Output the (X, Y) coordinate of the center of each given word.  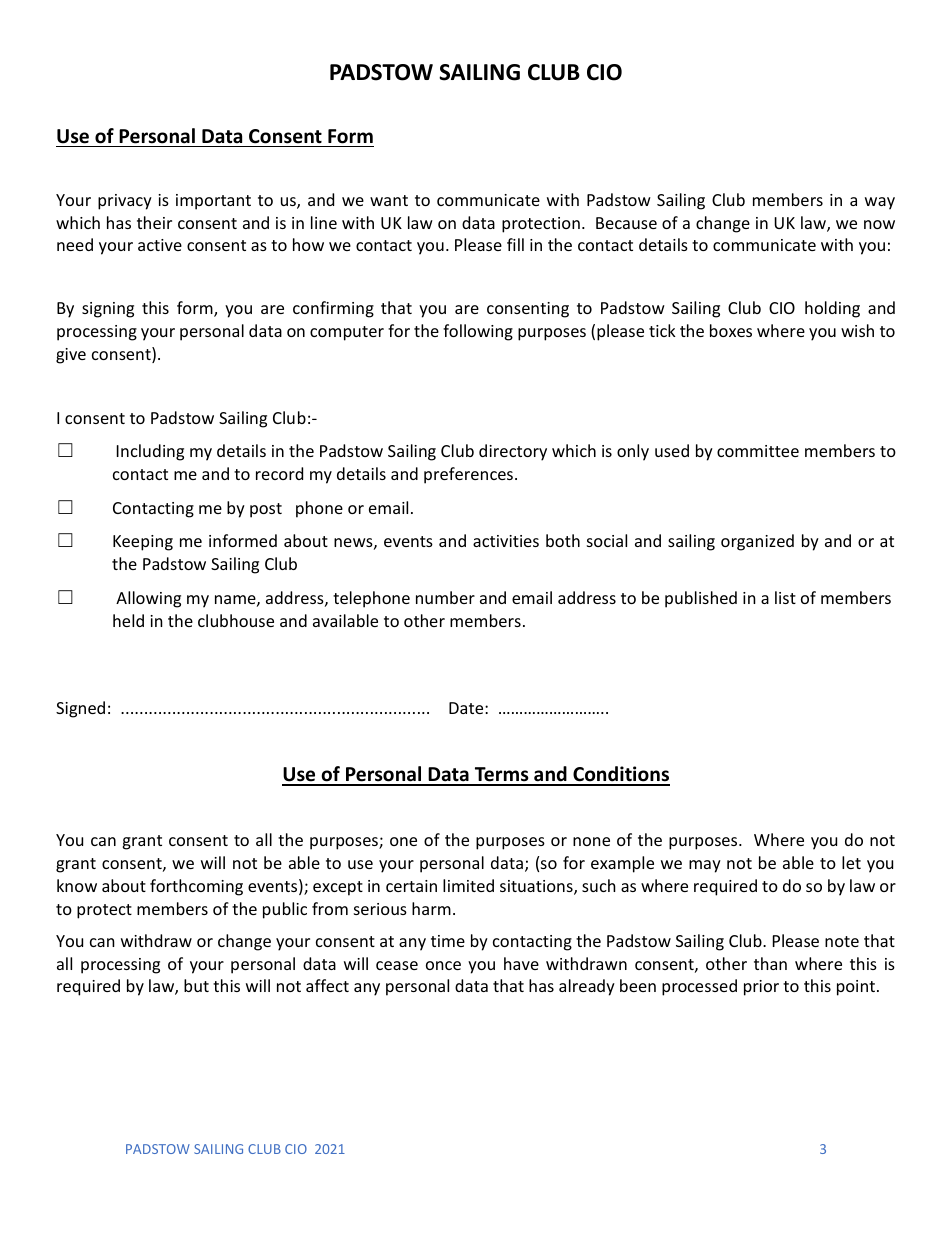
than (770, 963)
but (196, 985)
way (880, 203)
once (443, 965)
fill (515, 244)
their (154, 222)
